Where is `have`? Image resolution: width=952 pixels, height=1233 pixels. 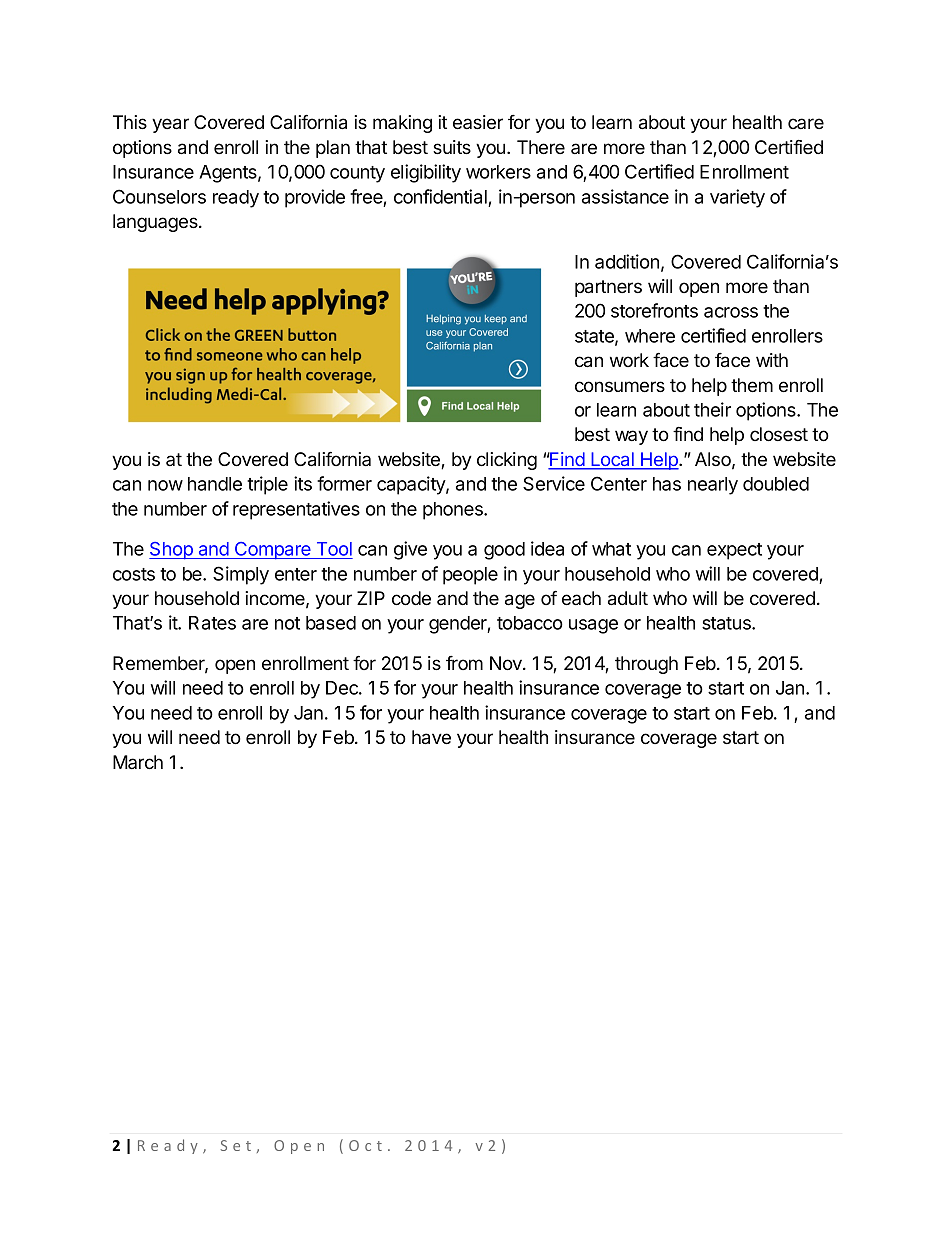 have is located at coordinates (431, 737).
